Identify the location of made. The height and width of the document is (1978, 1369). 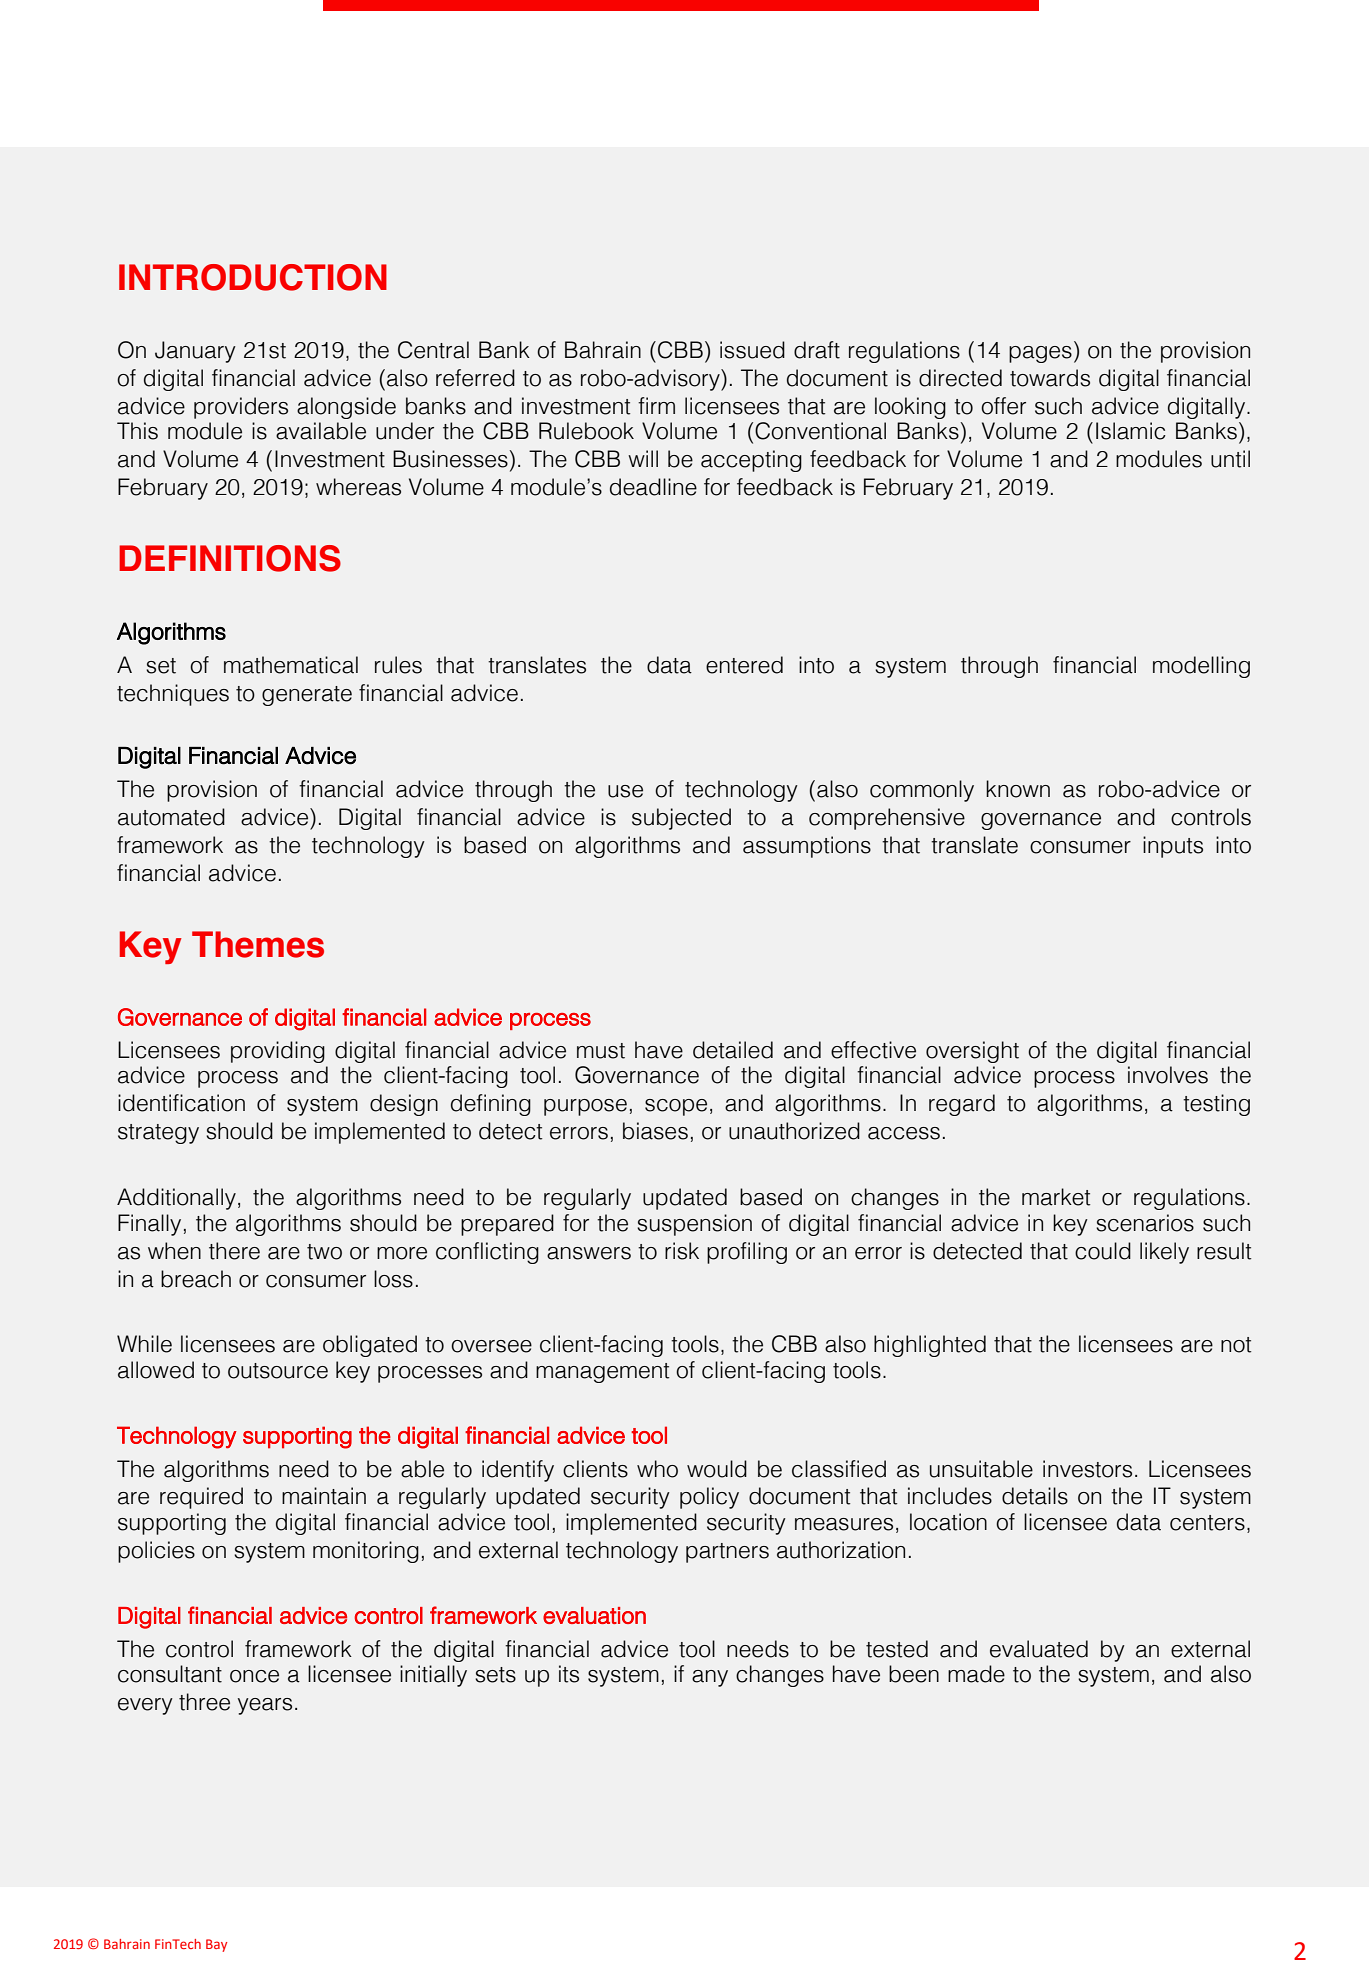
(976, 1674).
